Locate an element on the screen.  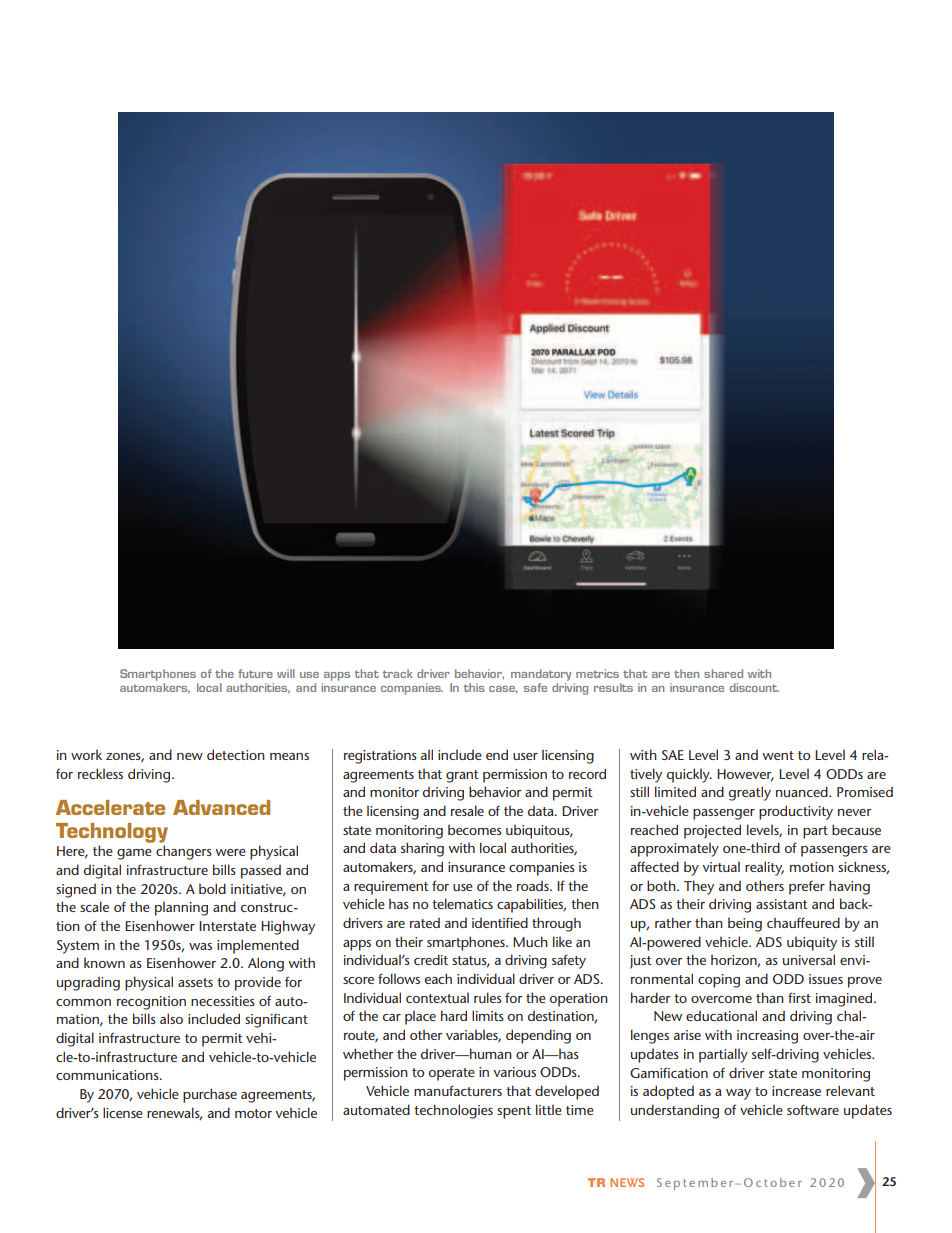
imagined is located at coordinates (845, 999).
